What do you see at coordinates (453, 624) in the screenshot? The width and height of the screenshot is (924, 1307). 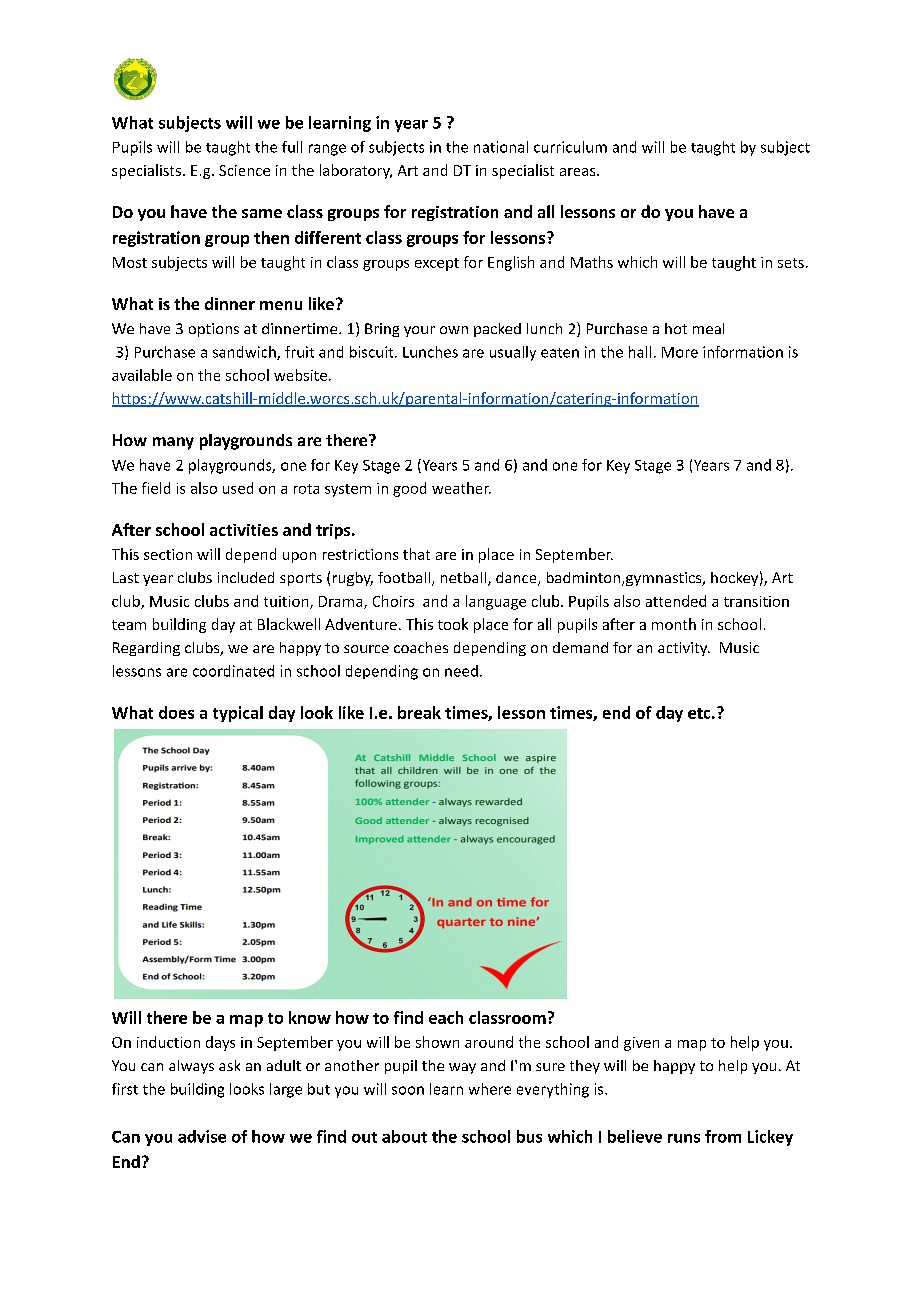 I see `took` at bounding box center [453, 624].
